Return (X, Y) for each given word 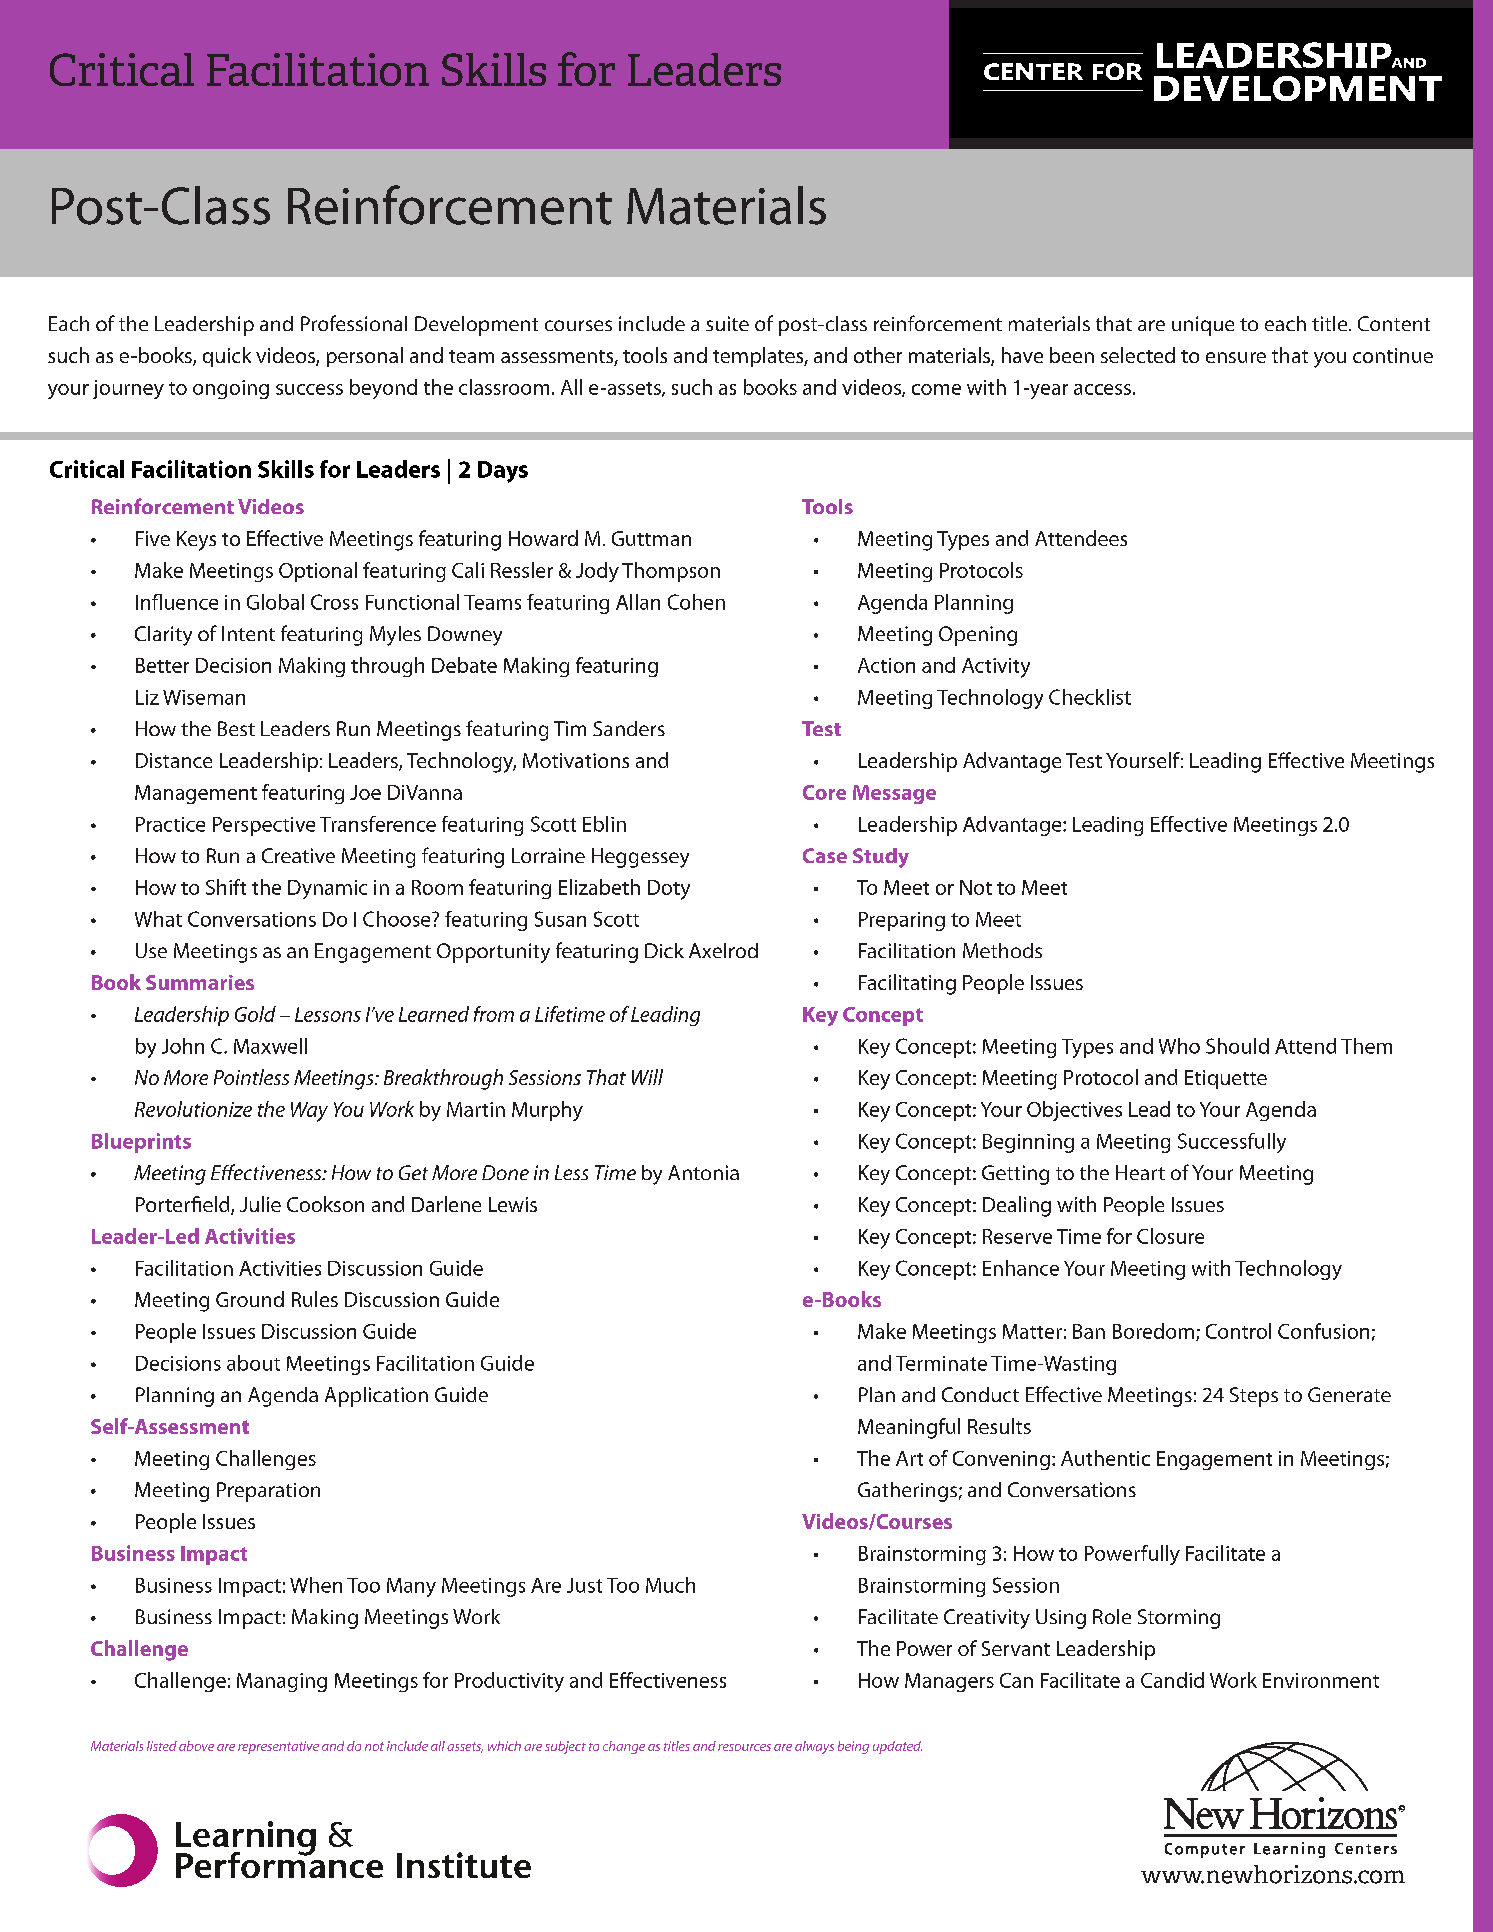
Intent (248, 633)
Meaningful (909, 1428)
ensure (1236, 357)
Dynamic (327, 889)
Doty (669, 890)
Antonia (703, 1172)
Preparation (268, 1492)
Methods (1002, 950)
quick (227, 357)
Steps (1254, 1397)
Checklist (1090, 697)
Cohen (696, 602)
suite (727, 323)
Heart (1140, 1172)
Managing (282, 1682)
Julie (260, 1204)
